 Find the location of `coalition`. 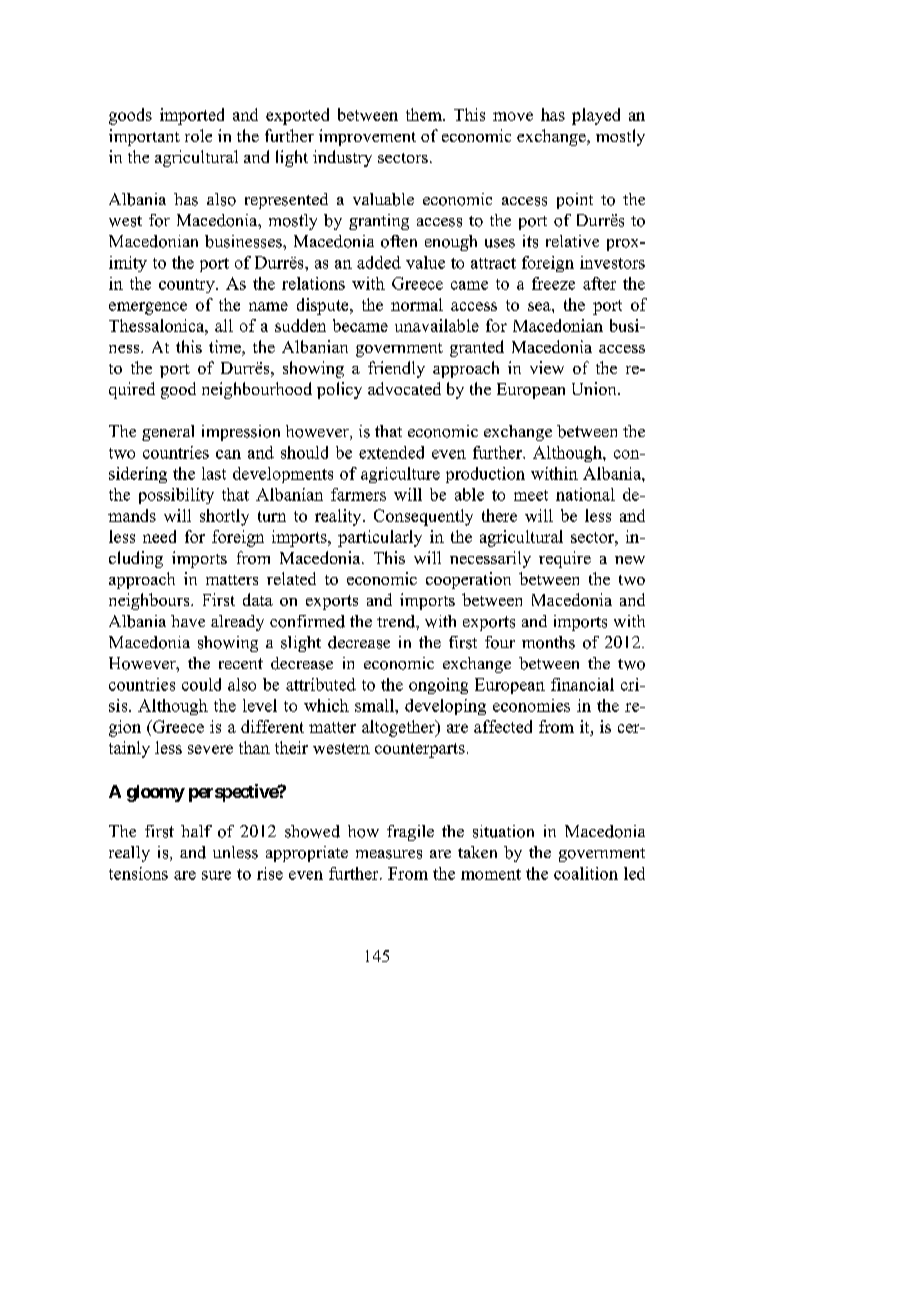

coalition is located at coordinates (586, 873).
